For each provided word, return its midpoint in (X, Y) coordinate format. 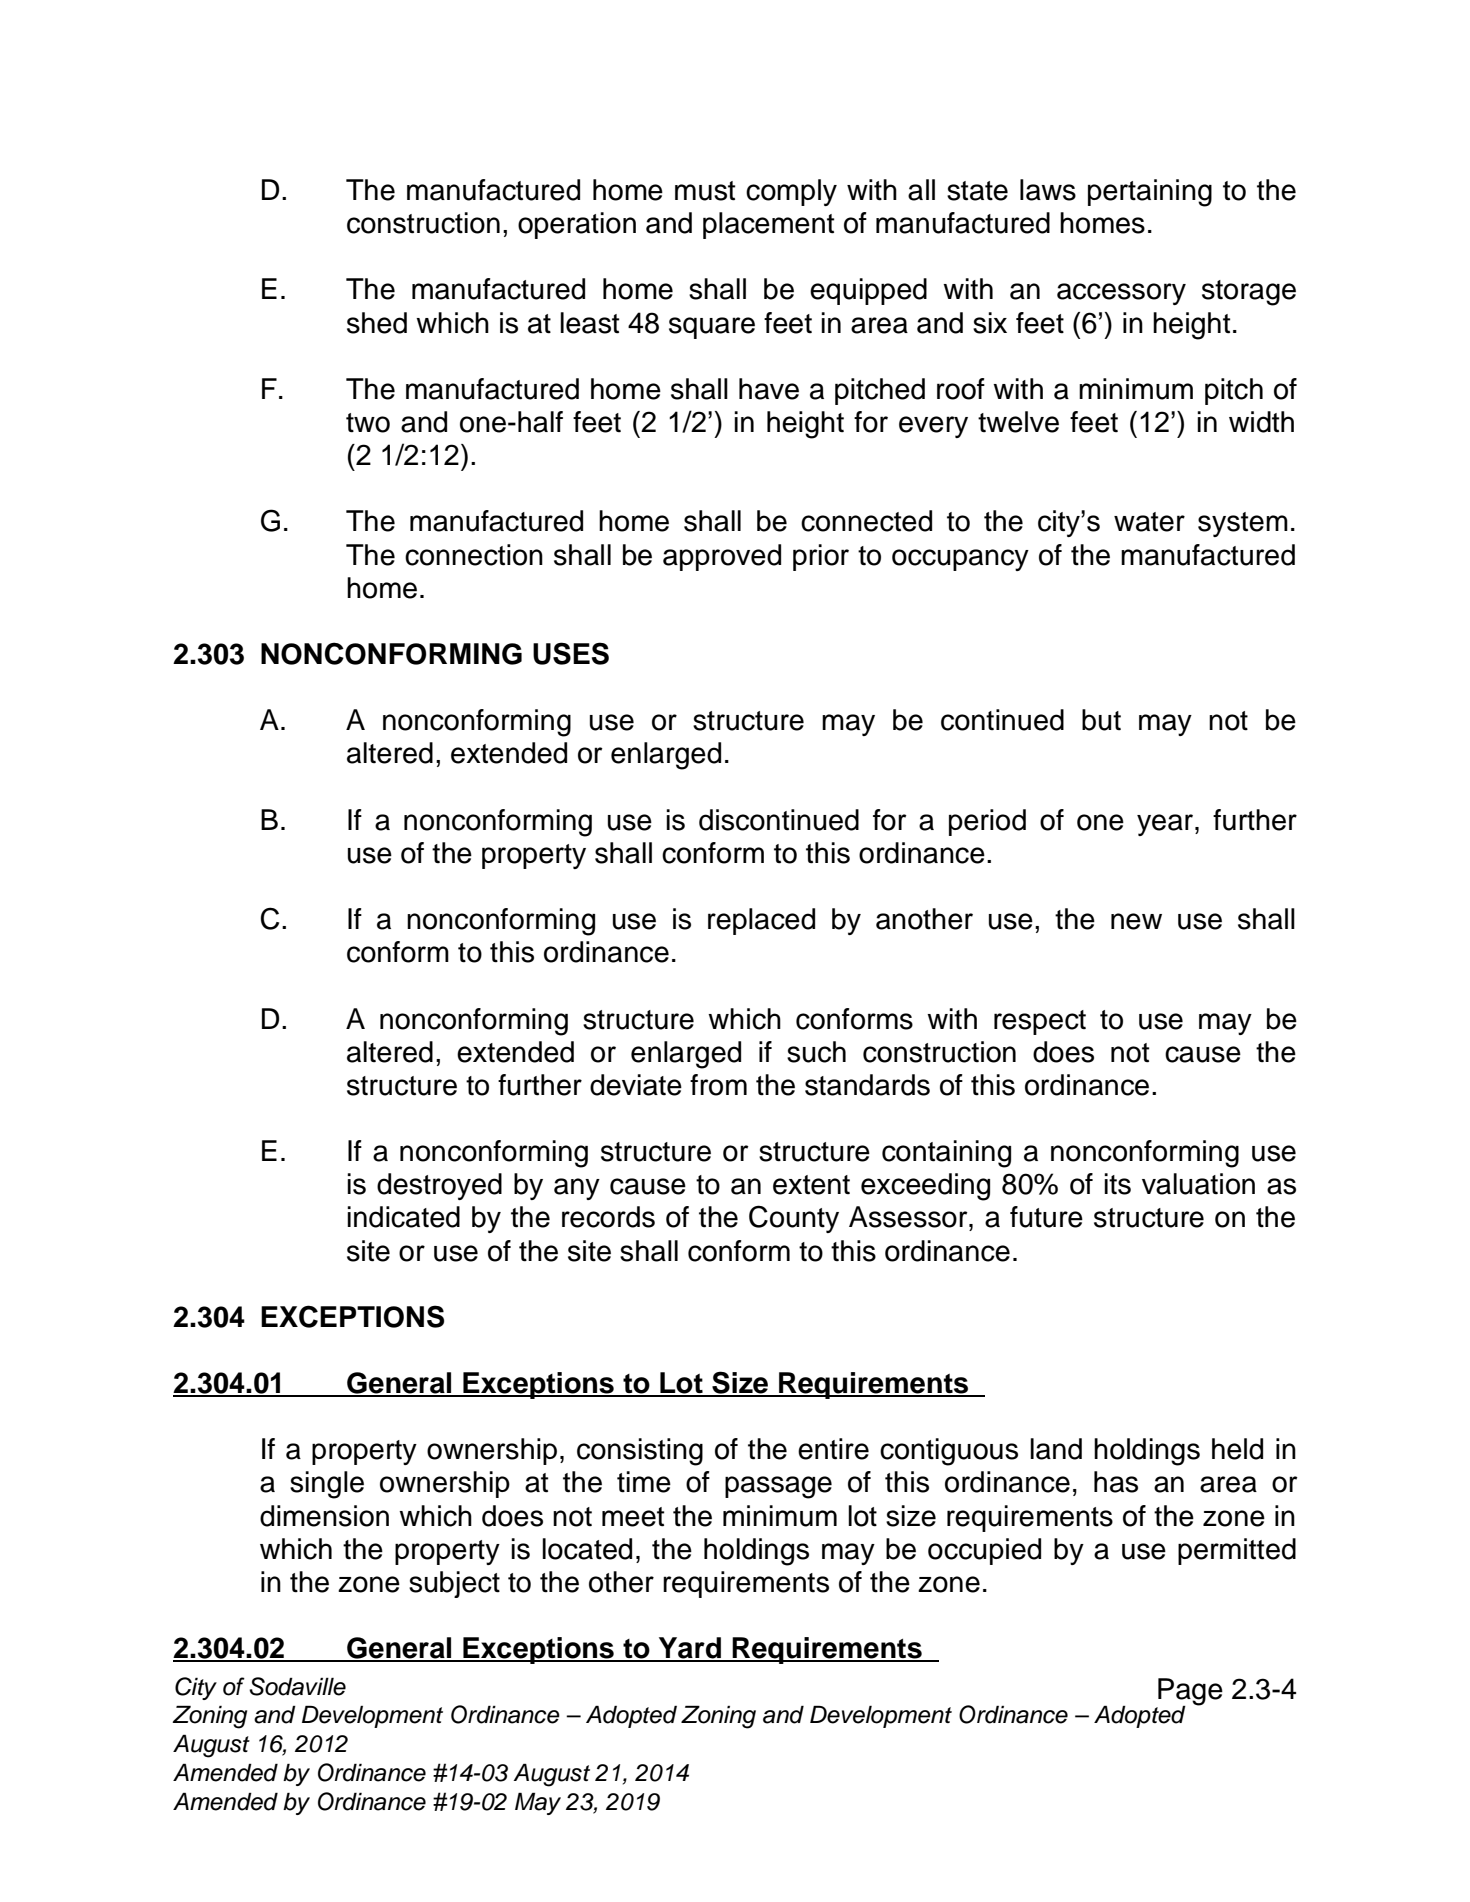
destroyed (439, 1186)
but (1101, 720)
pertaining (1150, 193)
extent (811, 1185)
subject (454, 1584)
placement (768, 225)
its (1117, 1184)
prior (821, 557)
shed (377, 323)
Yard (690, 1649)
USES (571, 653)
